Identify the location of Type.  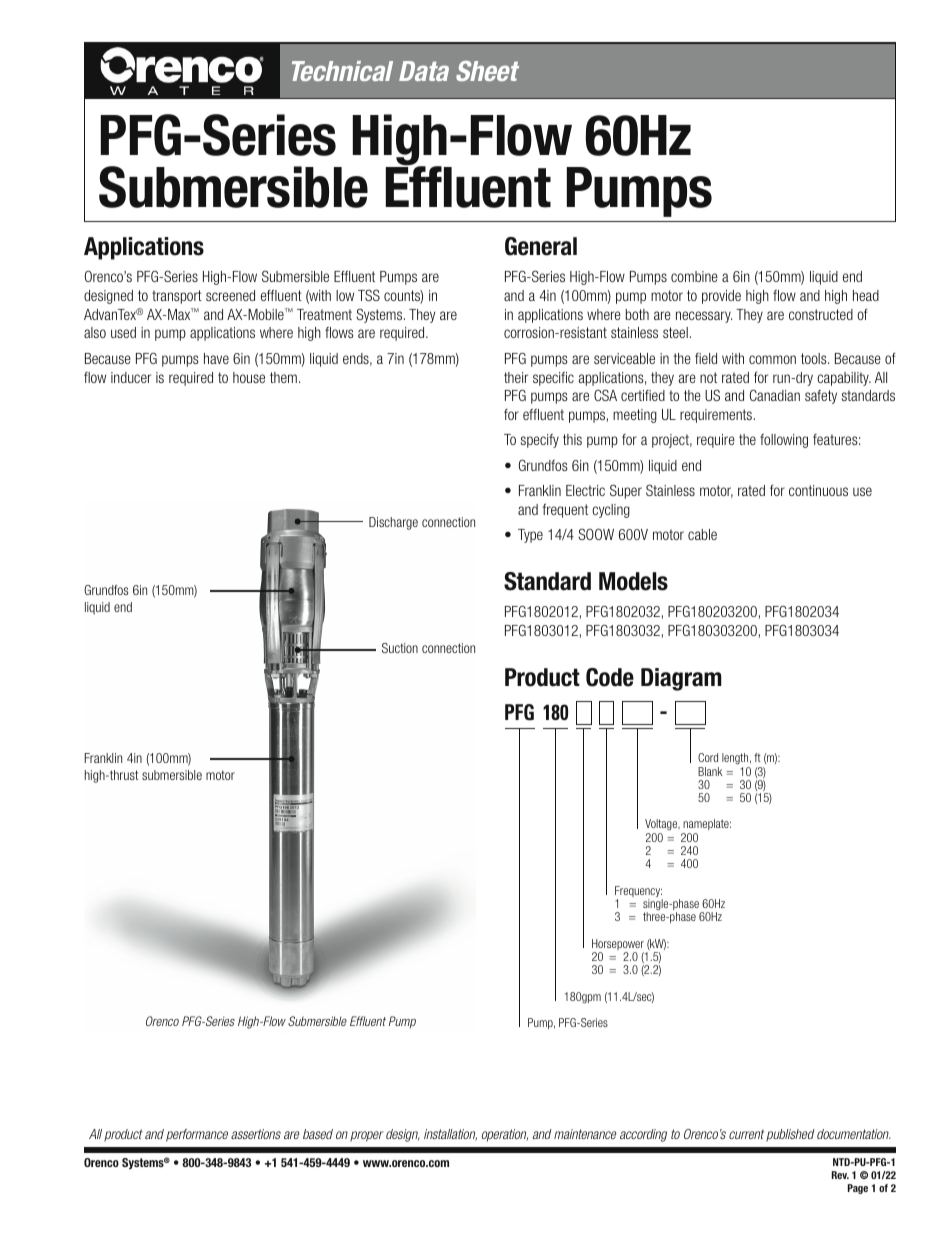
(530, 536).
